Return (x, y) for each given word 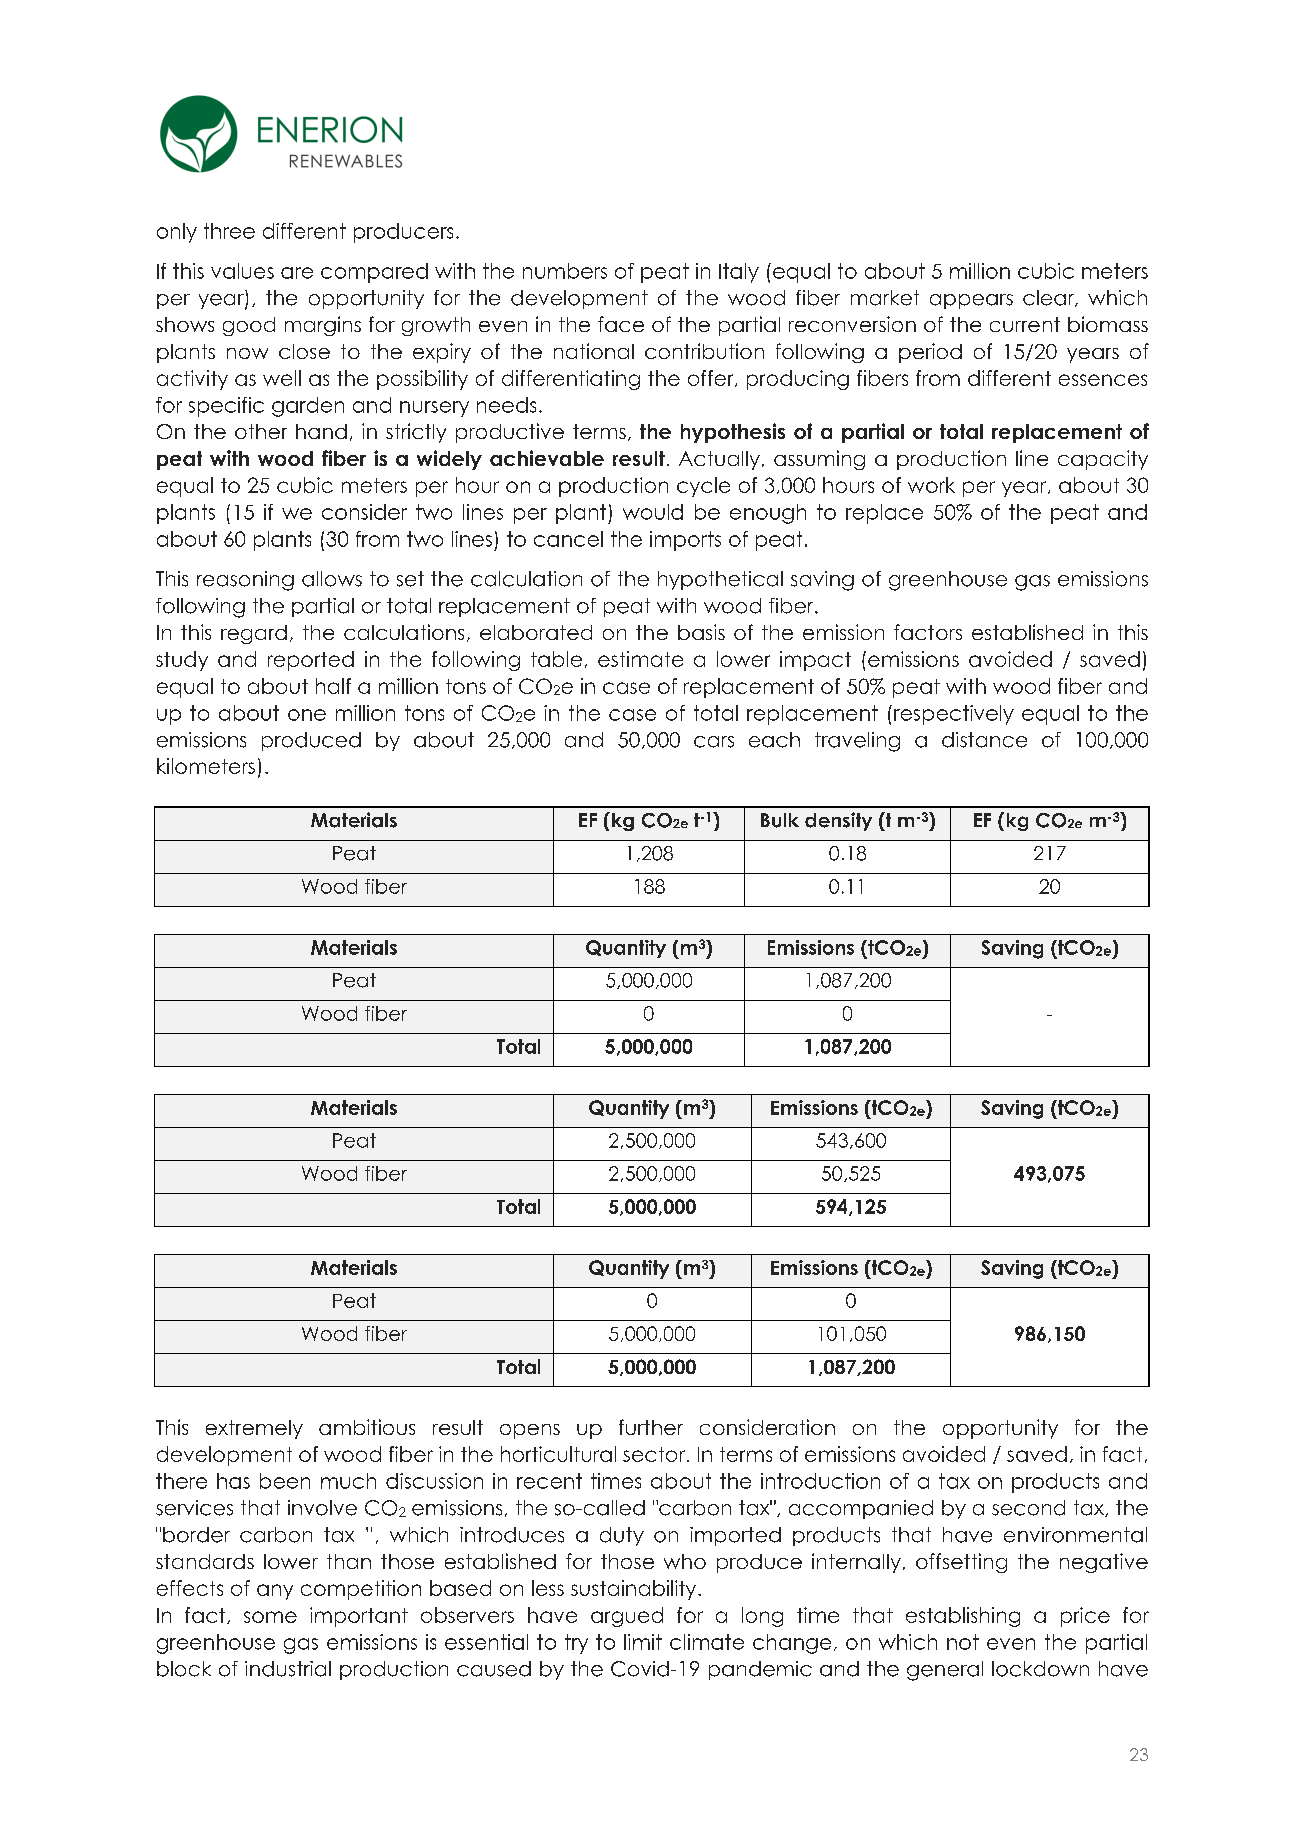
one (307, 715)
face (621, 324)
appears (971, 301)
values (242, 271)
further (651, 1427)
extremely (254, 1429)
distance (984, 740)
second (1028, 1508)
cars (714, 742)
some (270, 1617)
